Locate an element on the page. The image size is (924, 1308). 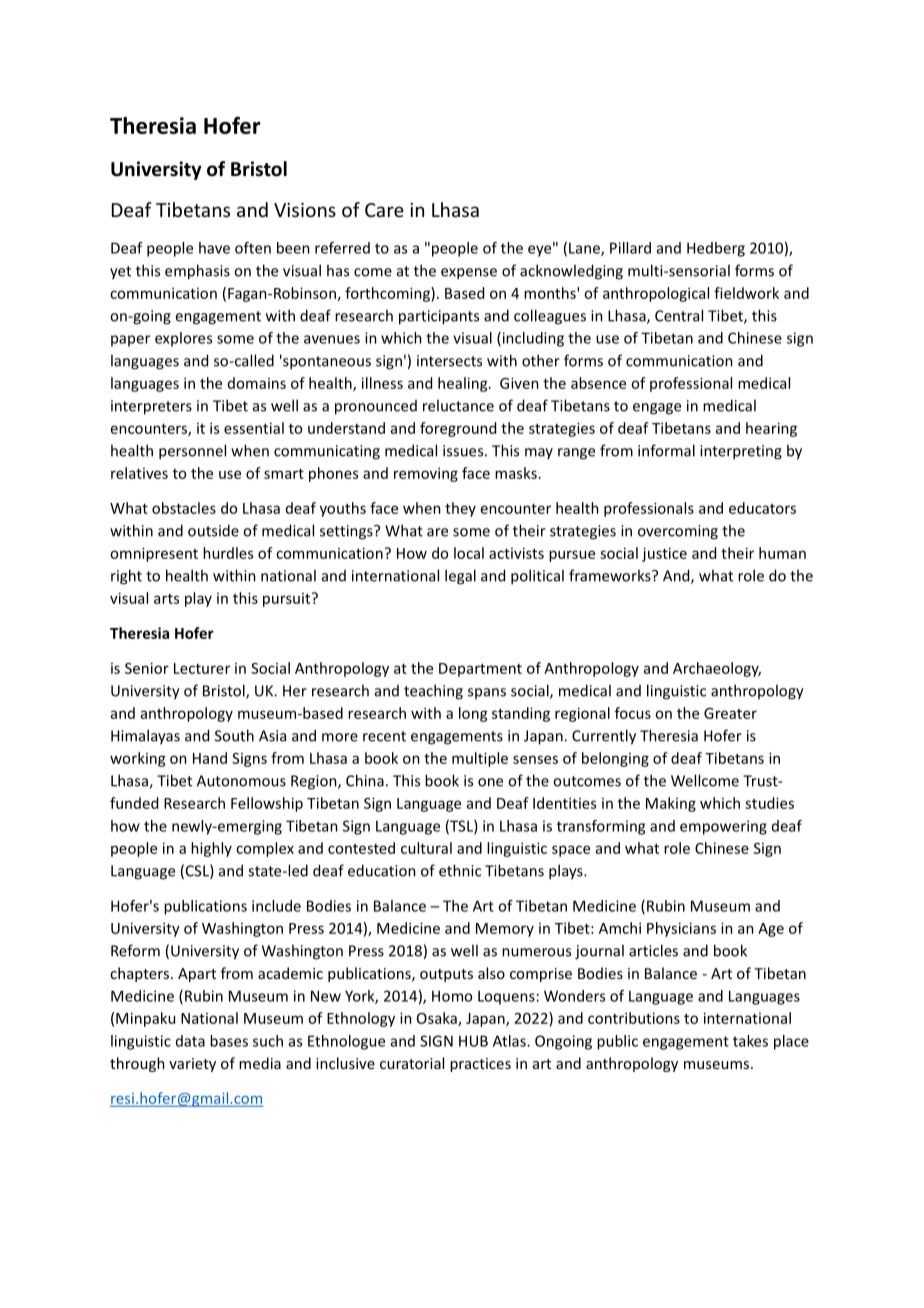
have is located at coordinates (214, 248).
